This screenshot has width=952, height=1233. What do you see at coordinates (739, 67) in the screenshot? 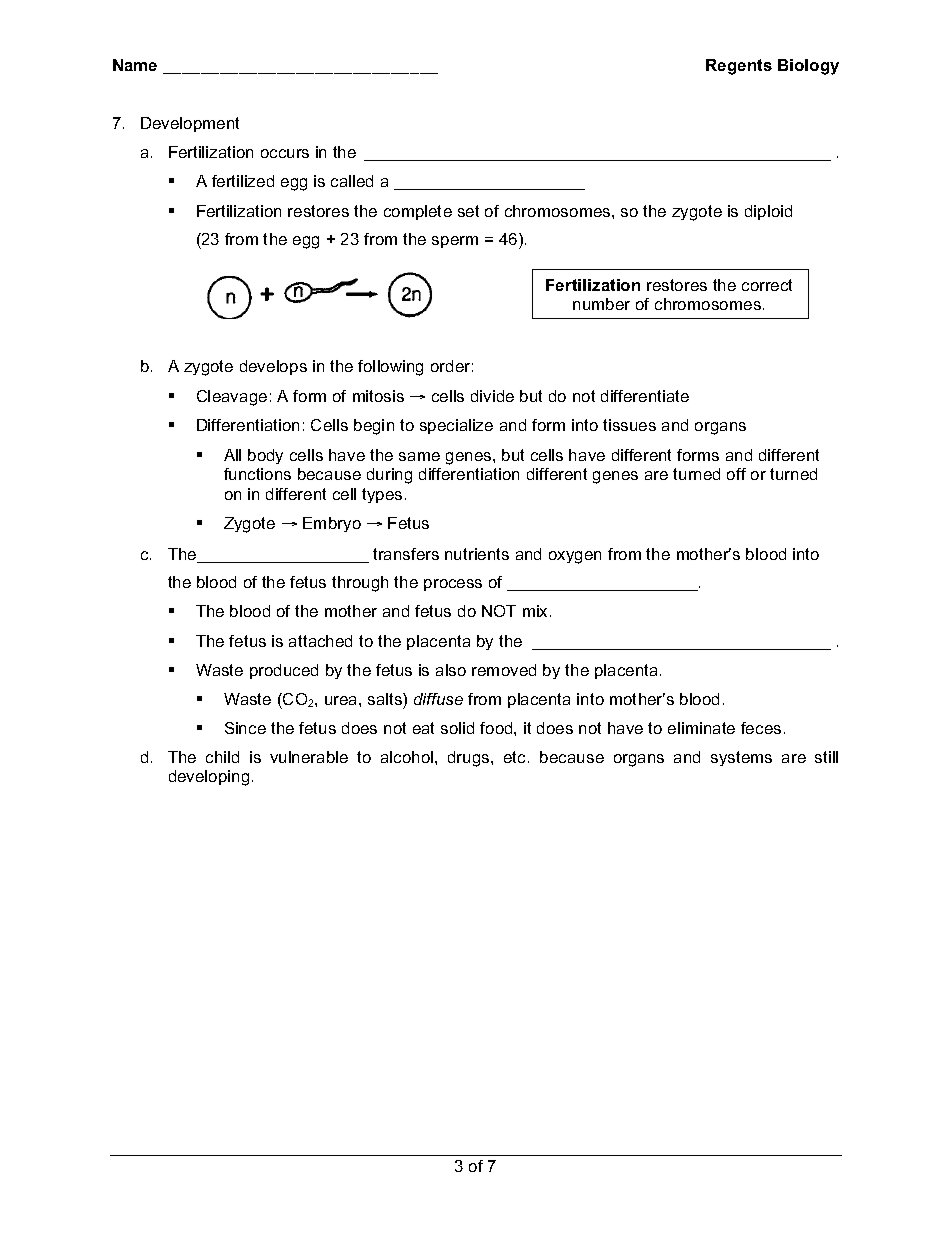
I see `Regents` at bounding box center [739, 67].
